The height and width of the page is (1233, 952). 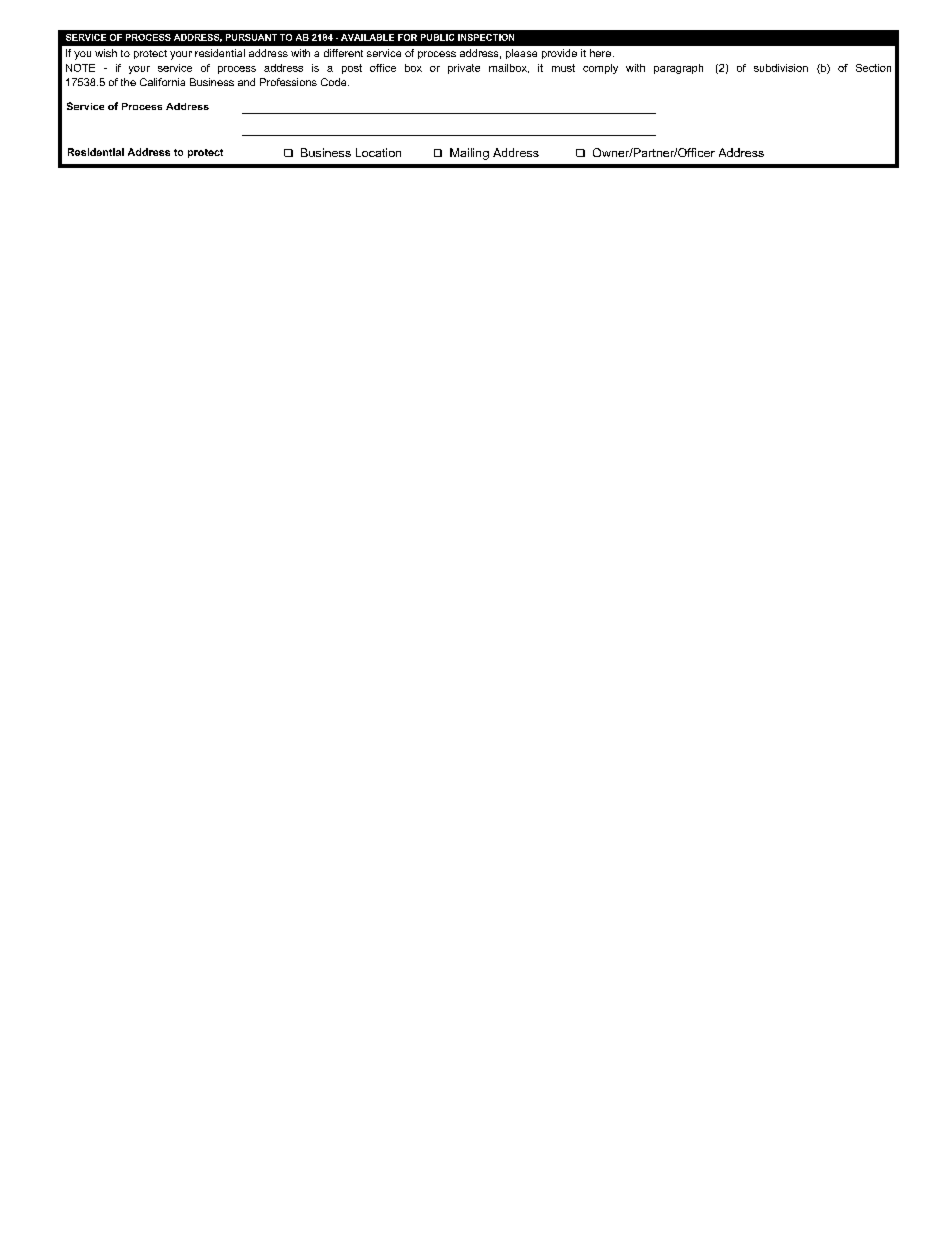 I want to click on Section, so click(x=873, y=68).
